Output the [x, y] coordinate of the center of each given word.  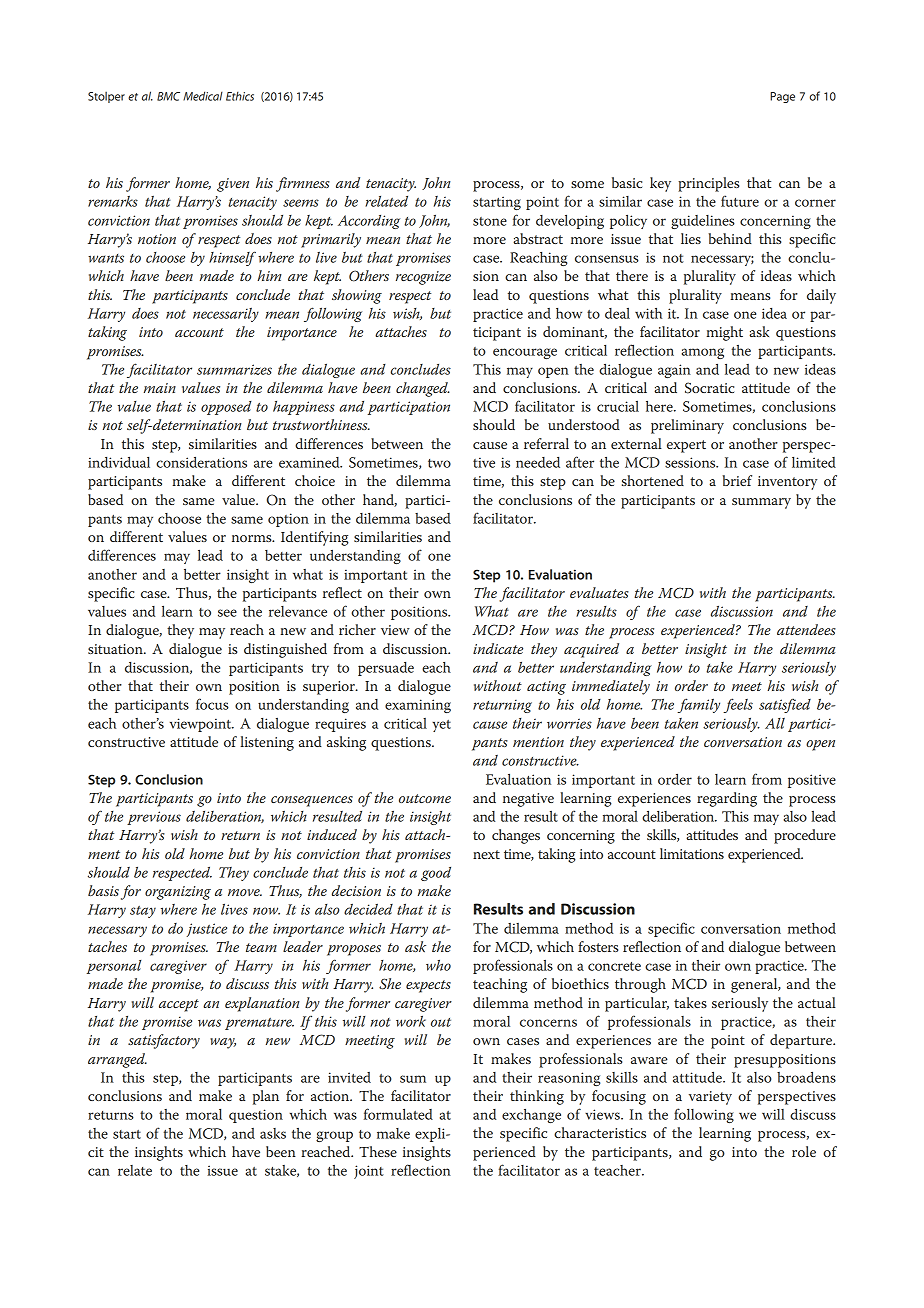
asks [273, 1133]
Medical [203, 96]
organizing [178, 893]
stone [490, 221]
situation [116, 649]
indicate [498, 648]
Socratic [709, 388]
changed [423, 389]
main [160, 388]
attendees [806, 629]
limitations [692, 853]
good [436, 874]
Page [782, 97]
